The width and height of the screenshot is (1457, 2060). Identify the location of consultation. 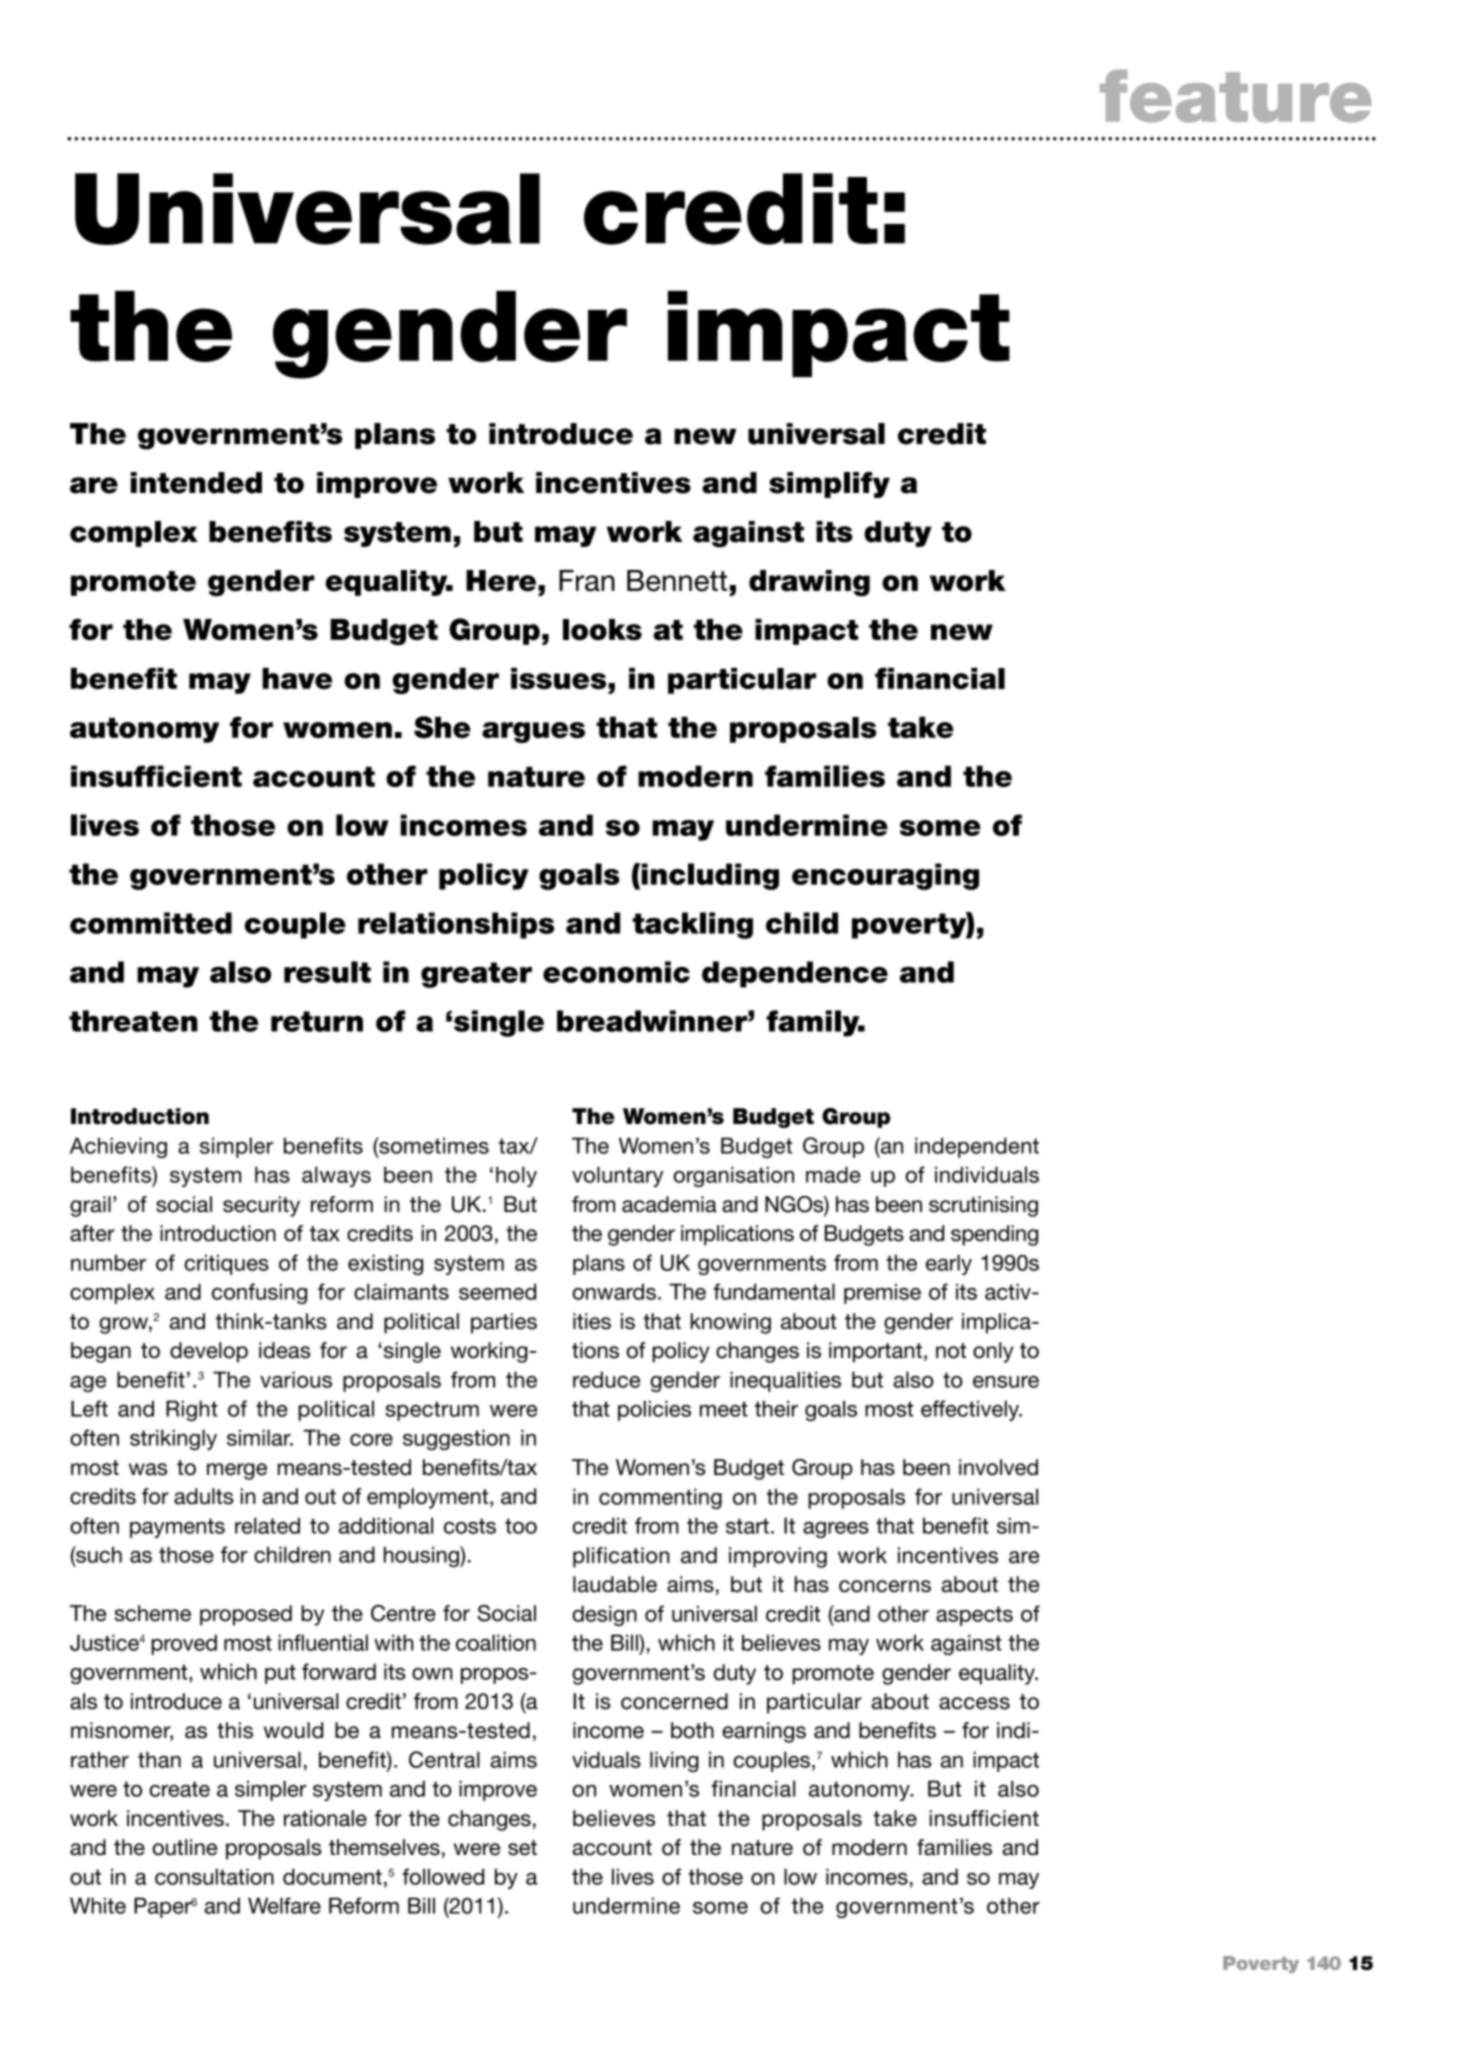
(214, 1876).
